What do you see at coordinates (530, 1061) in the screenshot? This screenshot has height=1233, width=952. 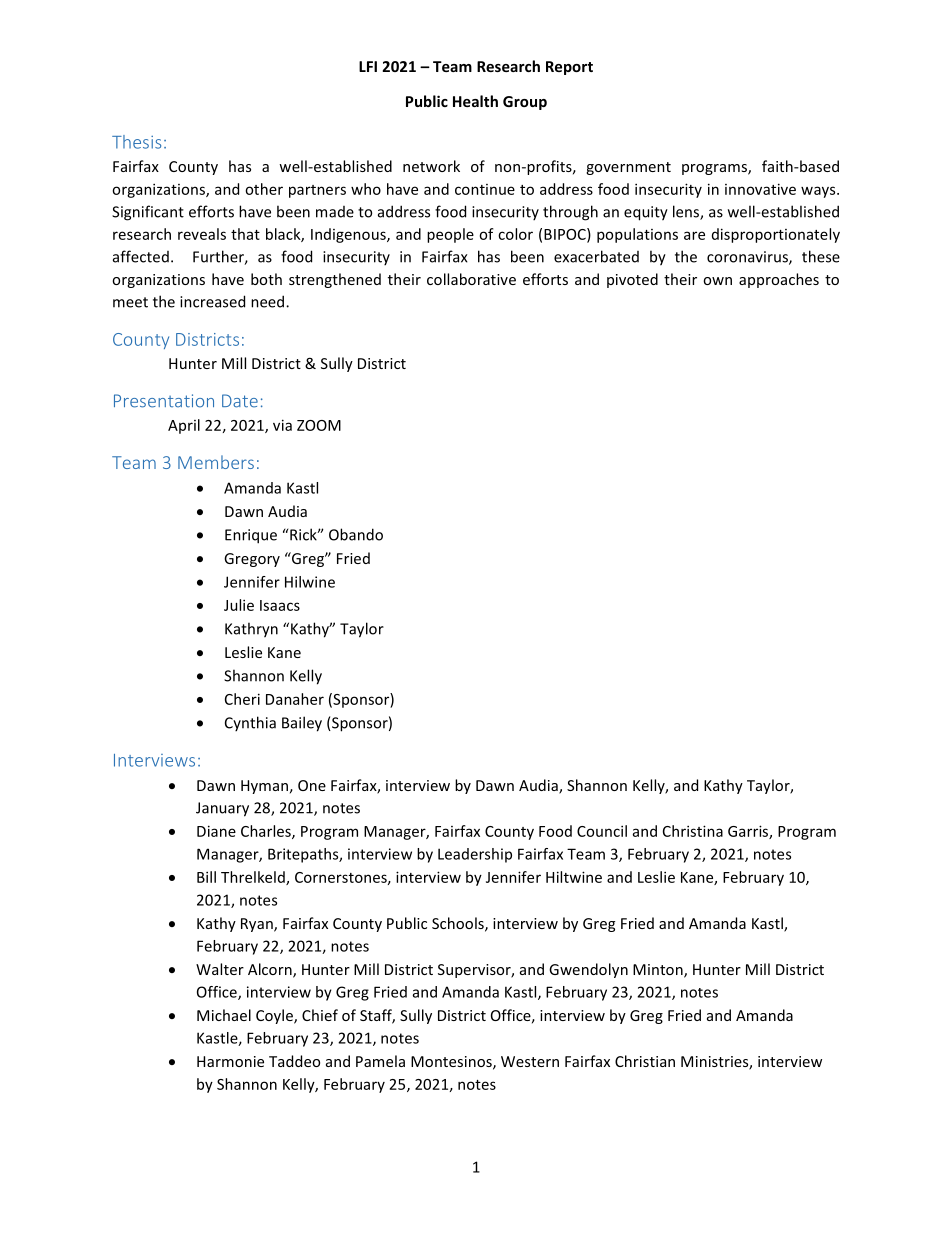 I see `Western` at bounding box center [530, 1061].
